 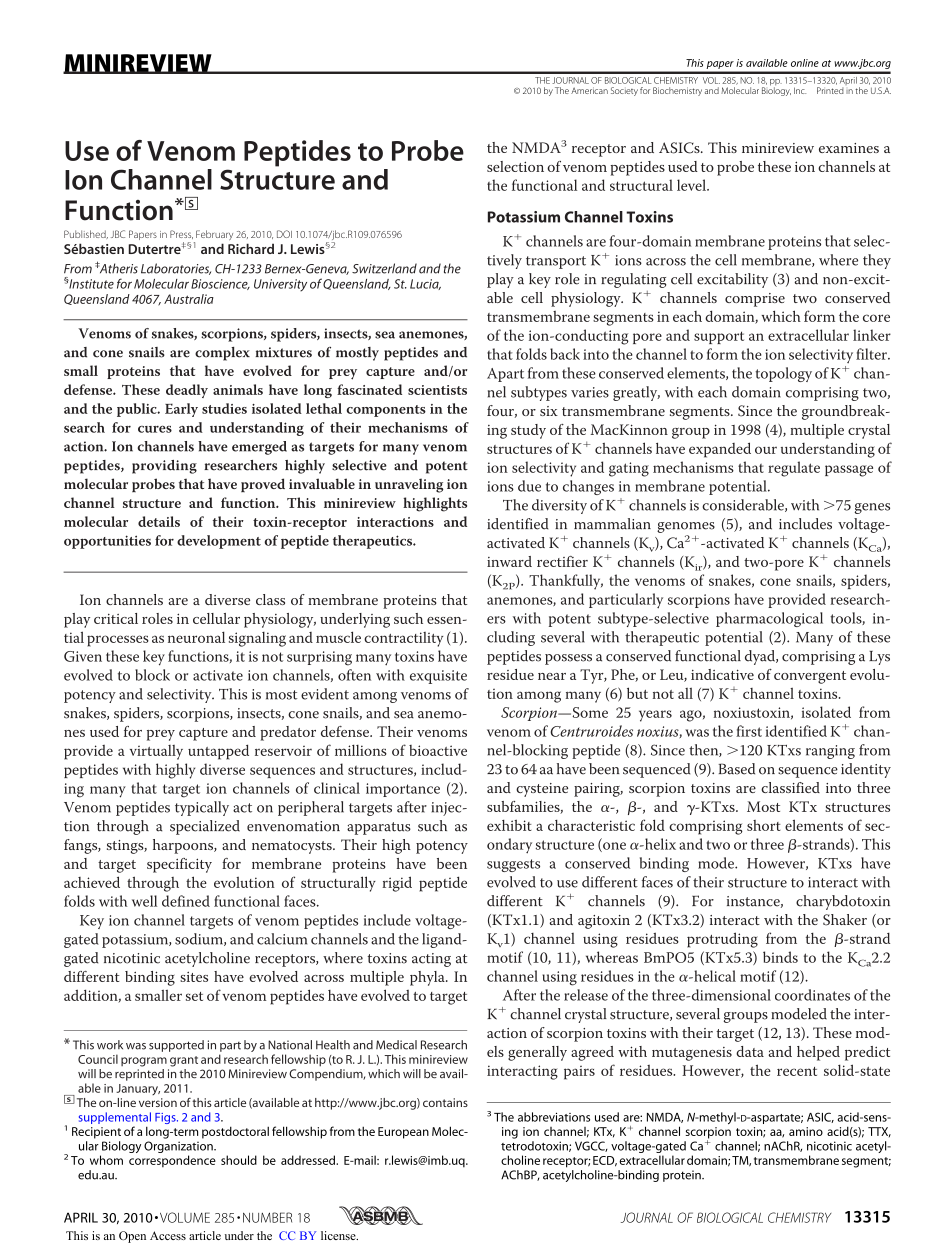 I want to click on exquisite, so click(x=438, y=677).
